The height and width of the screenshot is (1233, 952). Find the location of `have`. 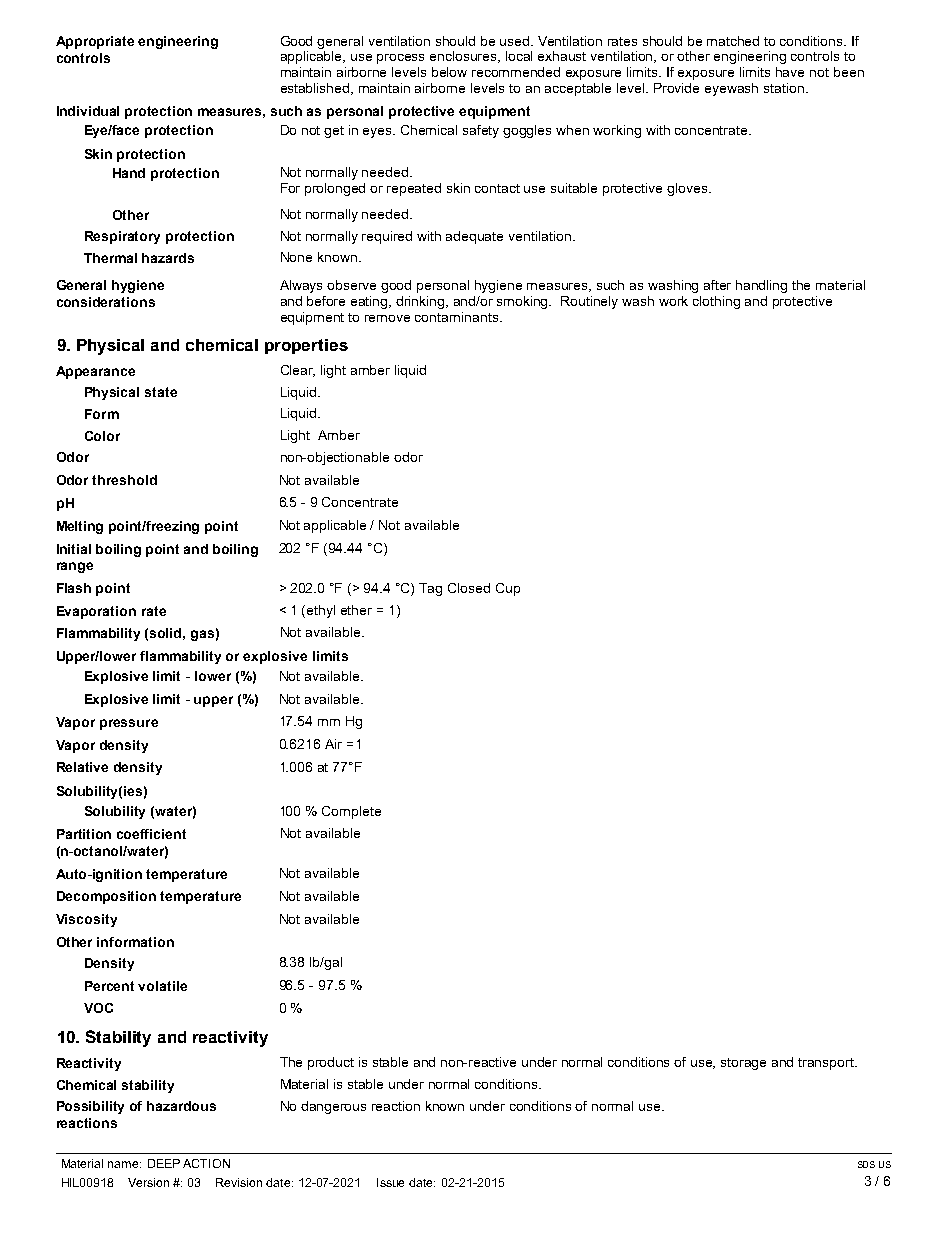

have is located at coordinates (790, 72).
